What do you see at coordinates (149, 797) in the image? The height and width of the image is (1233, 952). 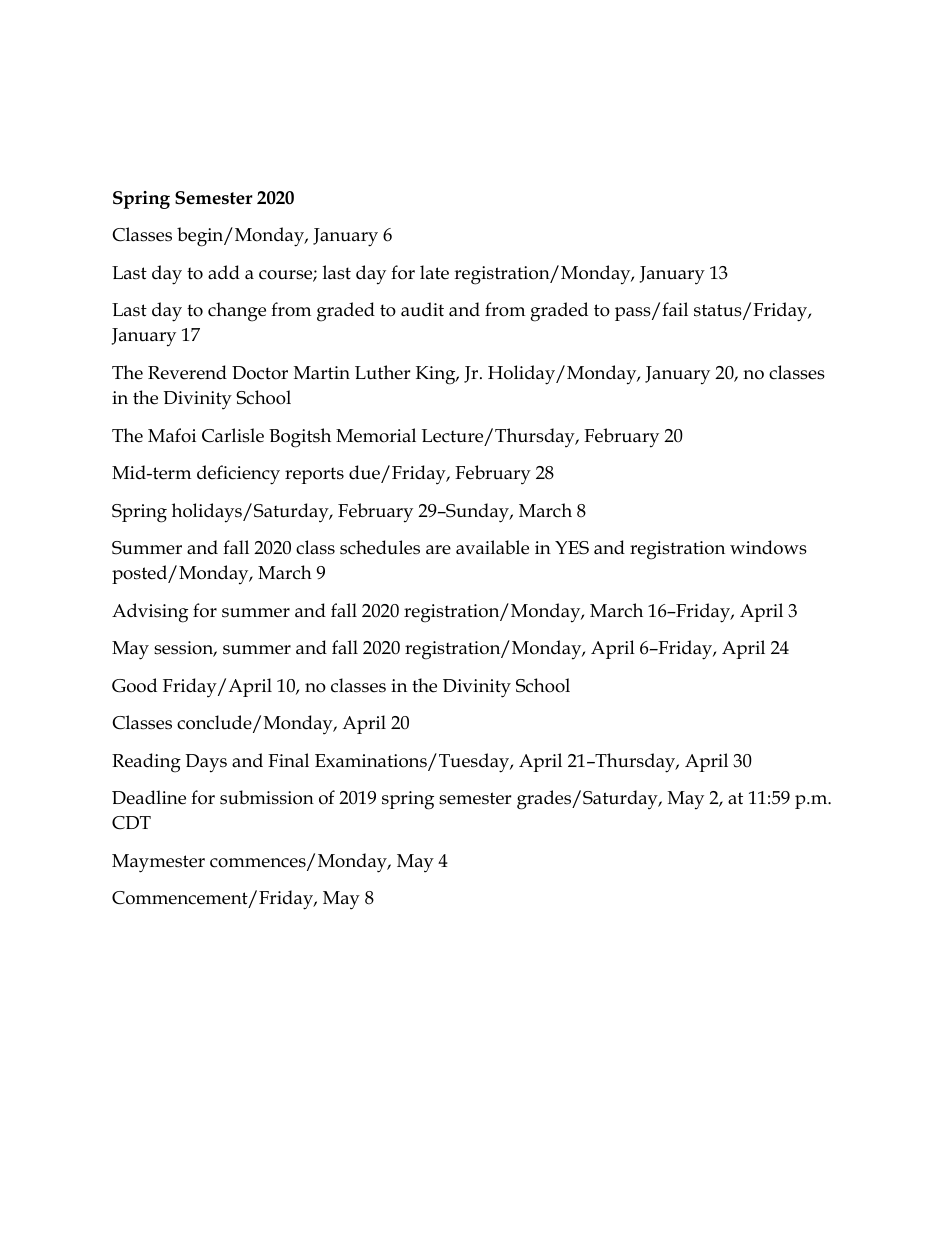 I see `Deadline` at bounding box center [149, 797].
